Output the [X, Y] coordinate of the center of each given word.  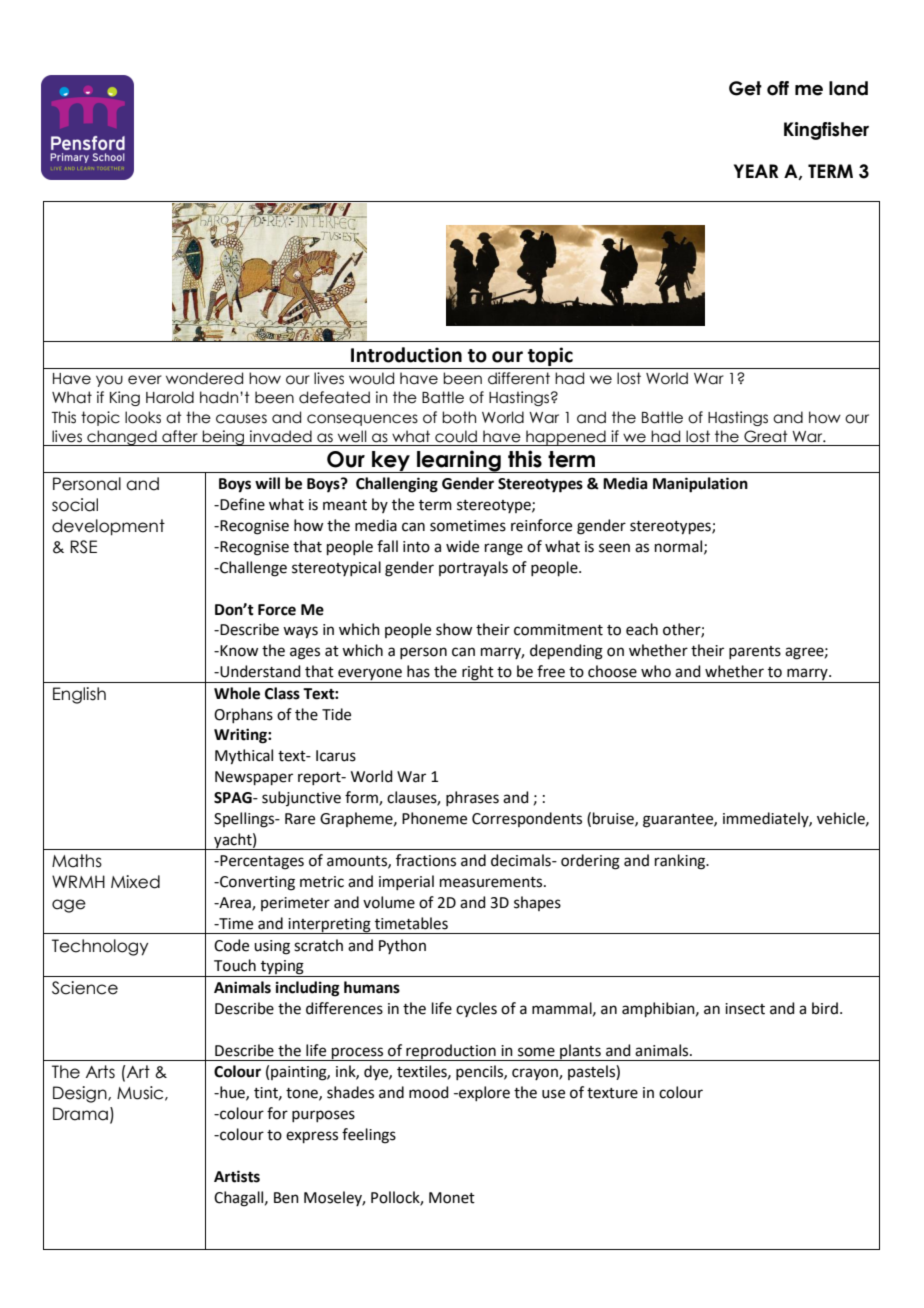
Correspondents [527, 819]
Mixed [135, 882]
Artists [237, 1176]
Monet [452, 1198]
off [778, 88]
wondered [204, 378]
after [180, 436]
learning [459, 461]
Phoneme [434, 818]
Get [745, 88]
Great [766, 436]
